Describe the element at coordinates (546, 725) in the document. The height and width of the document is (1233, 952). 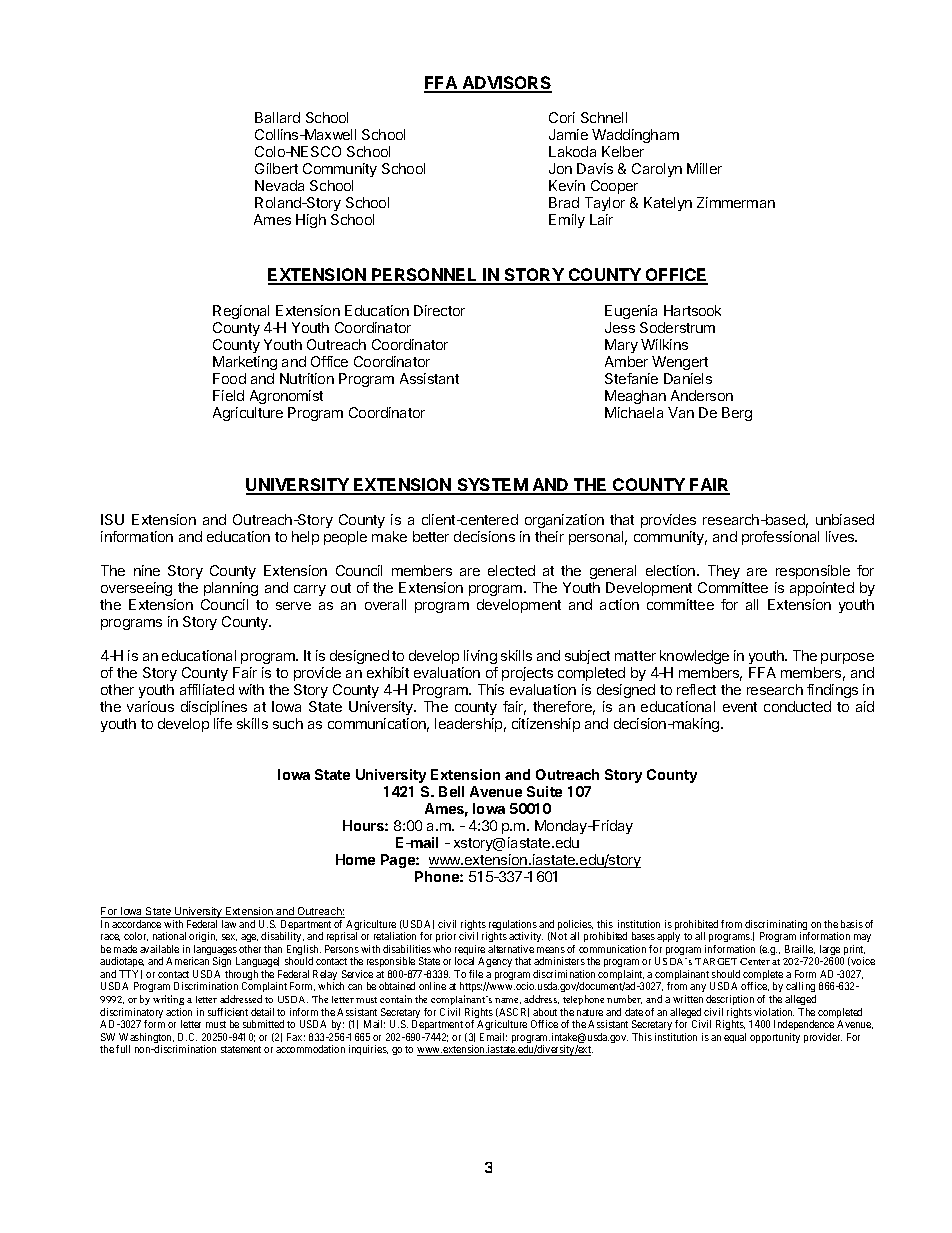
I see `citizenship` at that location.
